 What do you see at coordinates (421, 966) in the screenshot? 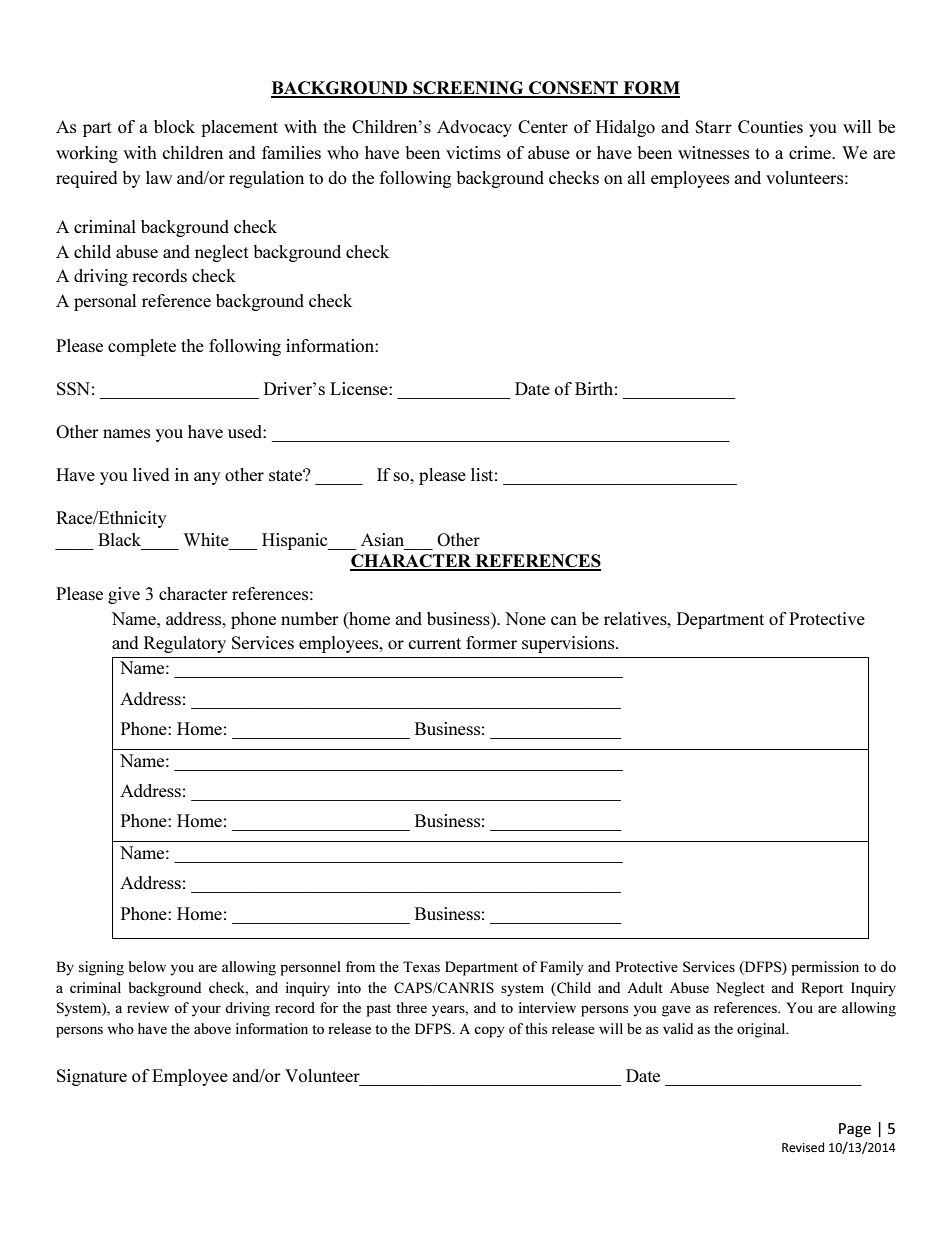
I see `Texas` at bounding box center [421, 966].
